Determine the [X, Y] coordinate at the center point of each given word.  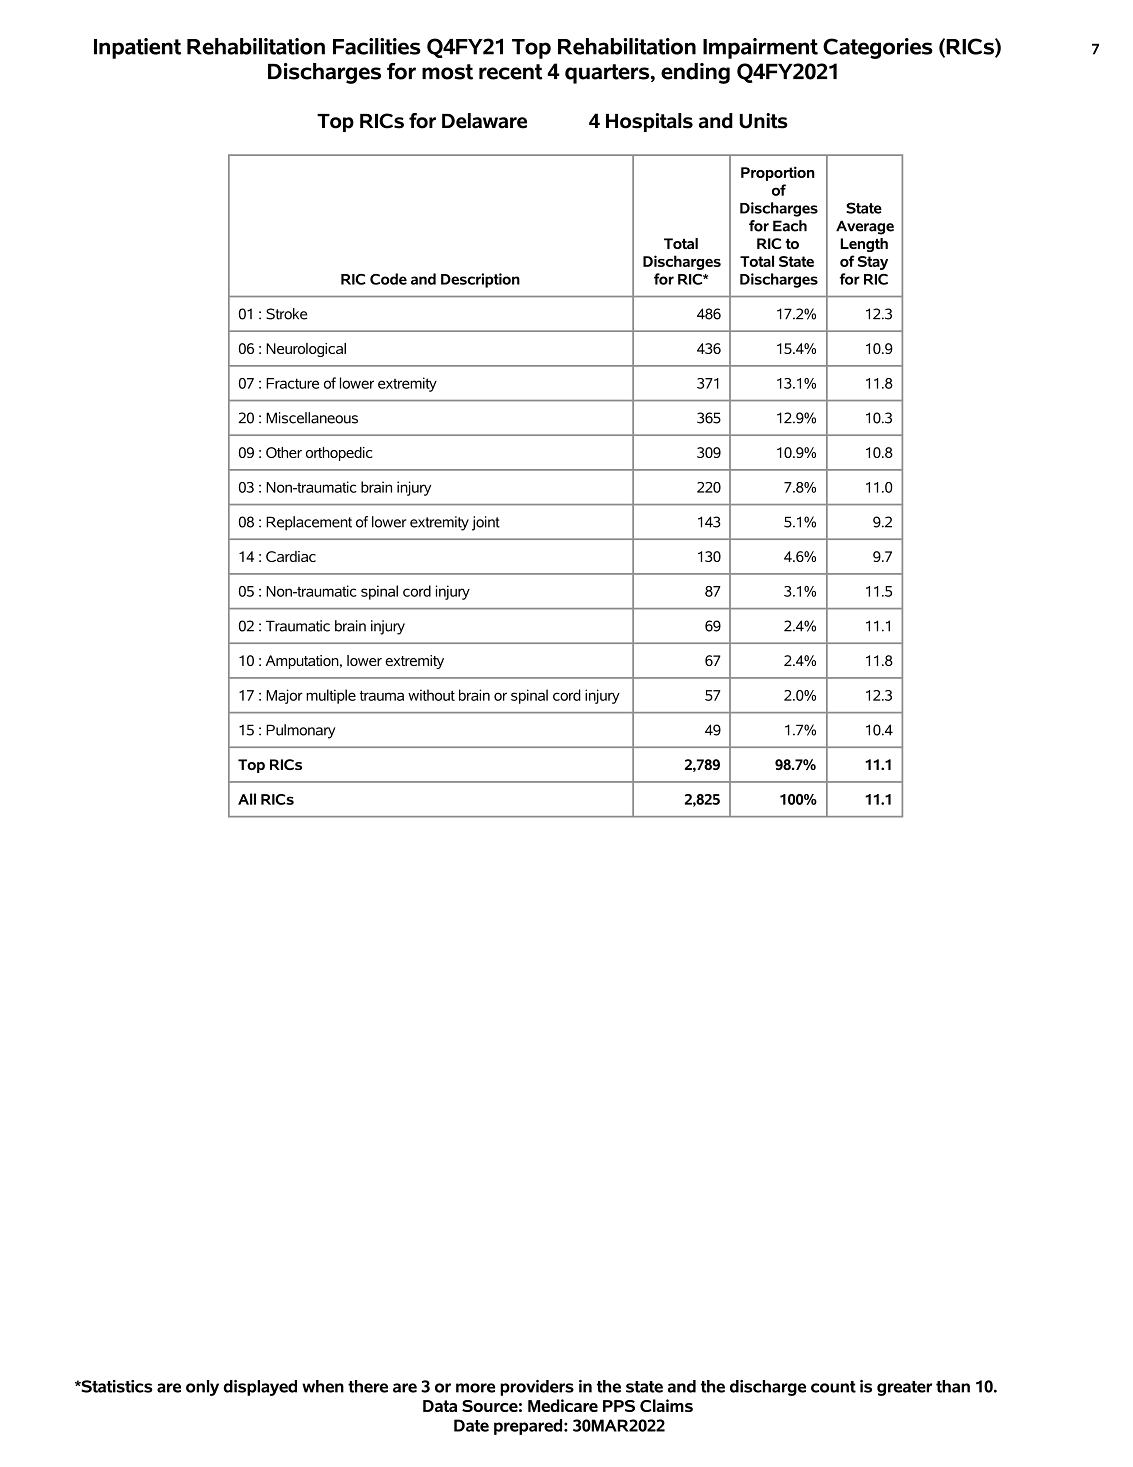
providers [537, 1388]
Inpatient [137, 48]
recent [511, 72]
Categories [878, 48]
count [833, 1387]
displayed [260, 1388]
